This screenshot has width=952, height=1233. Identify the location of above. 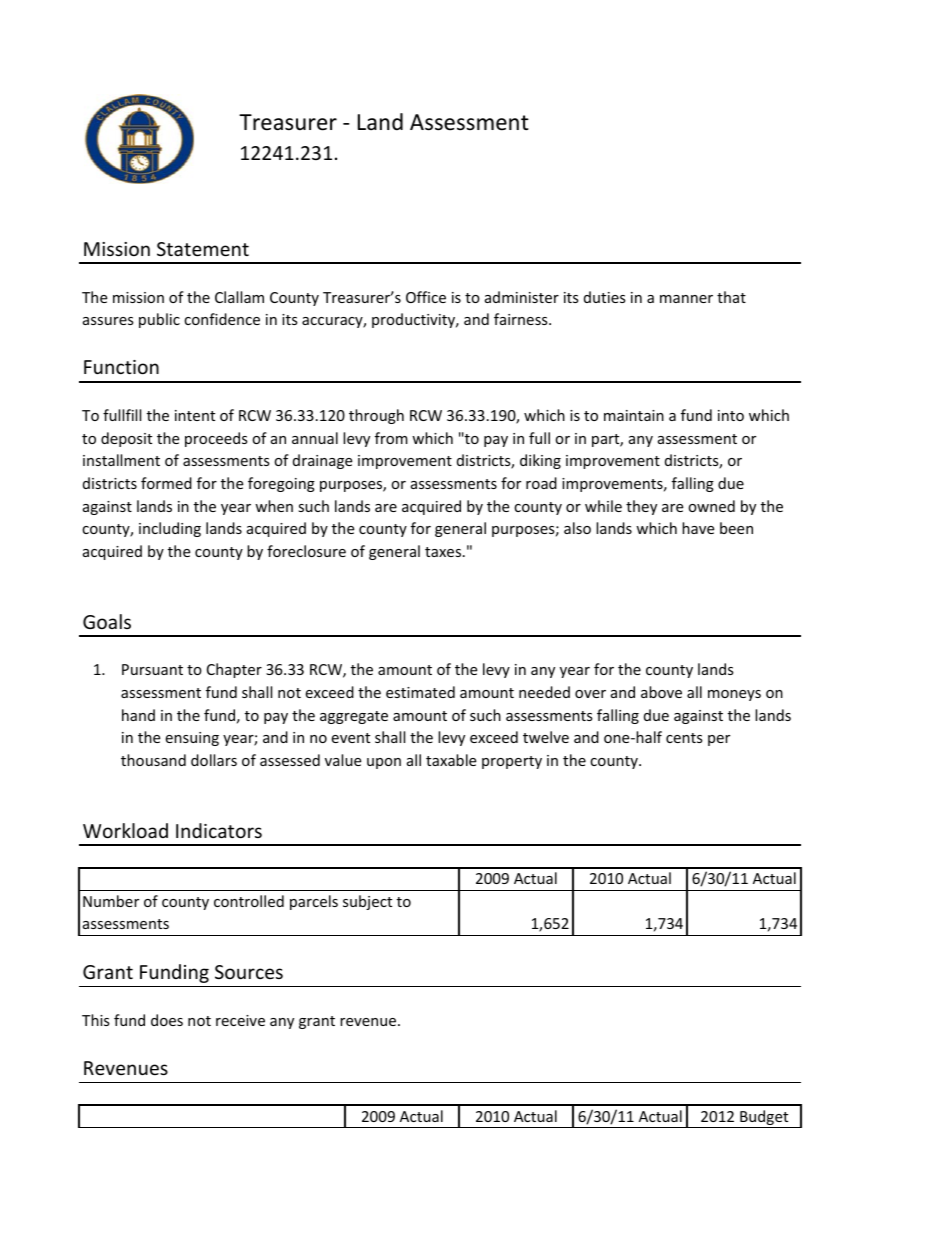
(661, 692).
